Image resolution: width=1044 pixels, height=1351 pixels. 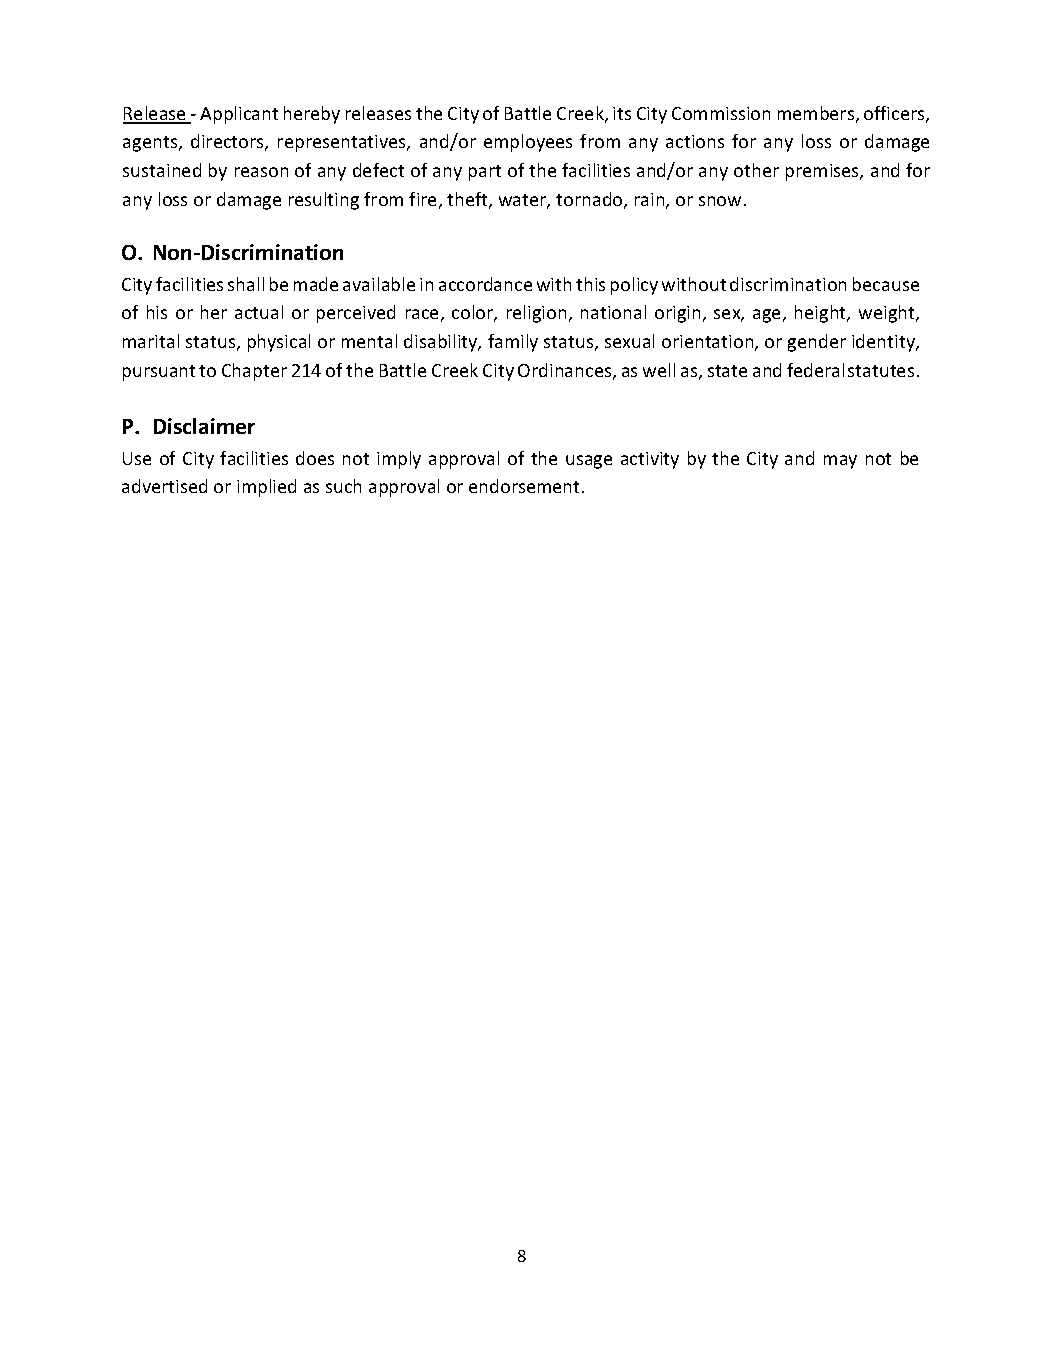 What do you see at coordinates (659, 370) in the screenshot?
I see `well` at bounding box center [659, 370].
